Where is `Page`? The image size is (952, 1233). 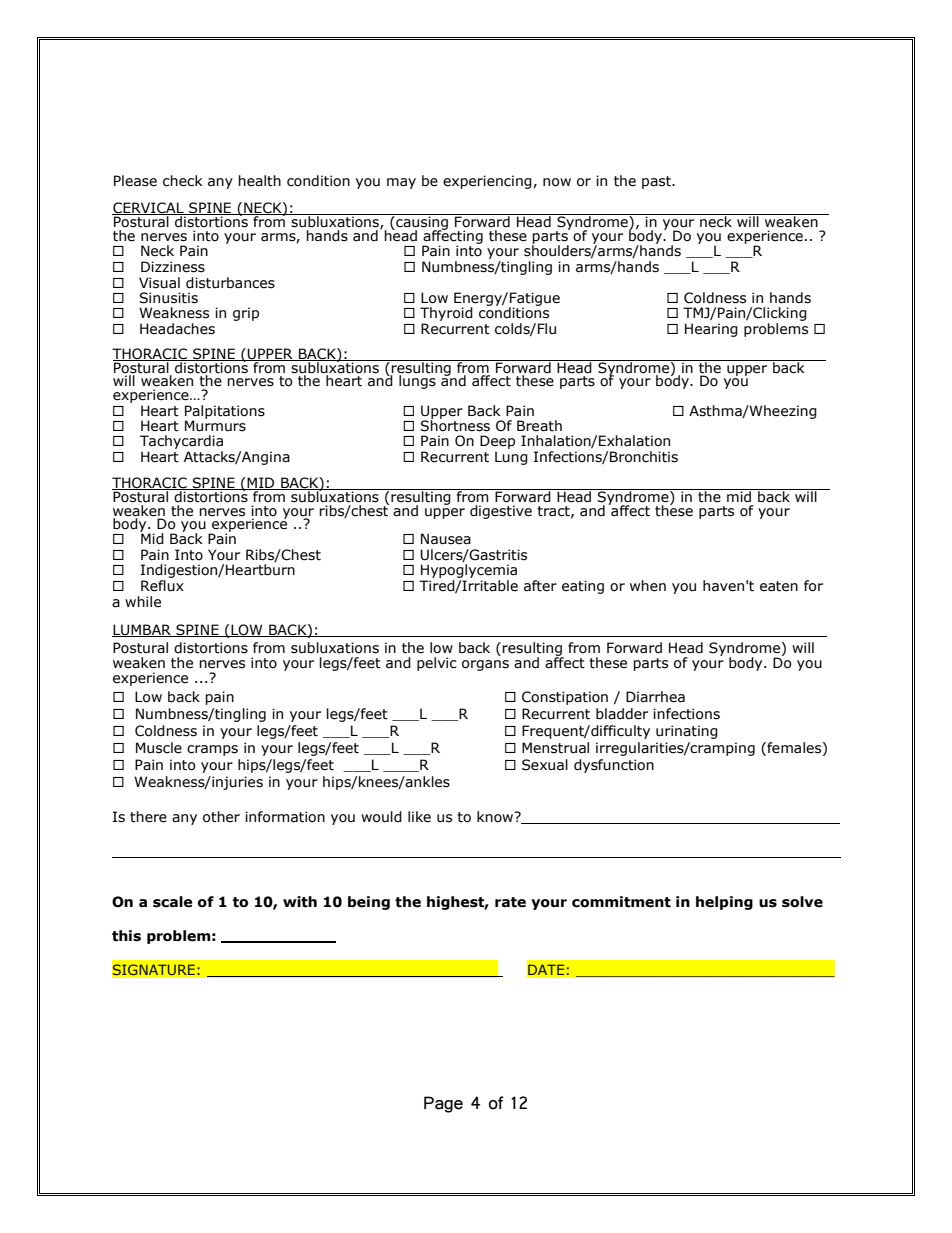 Page is located at coordinates (443, 1104).
